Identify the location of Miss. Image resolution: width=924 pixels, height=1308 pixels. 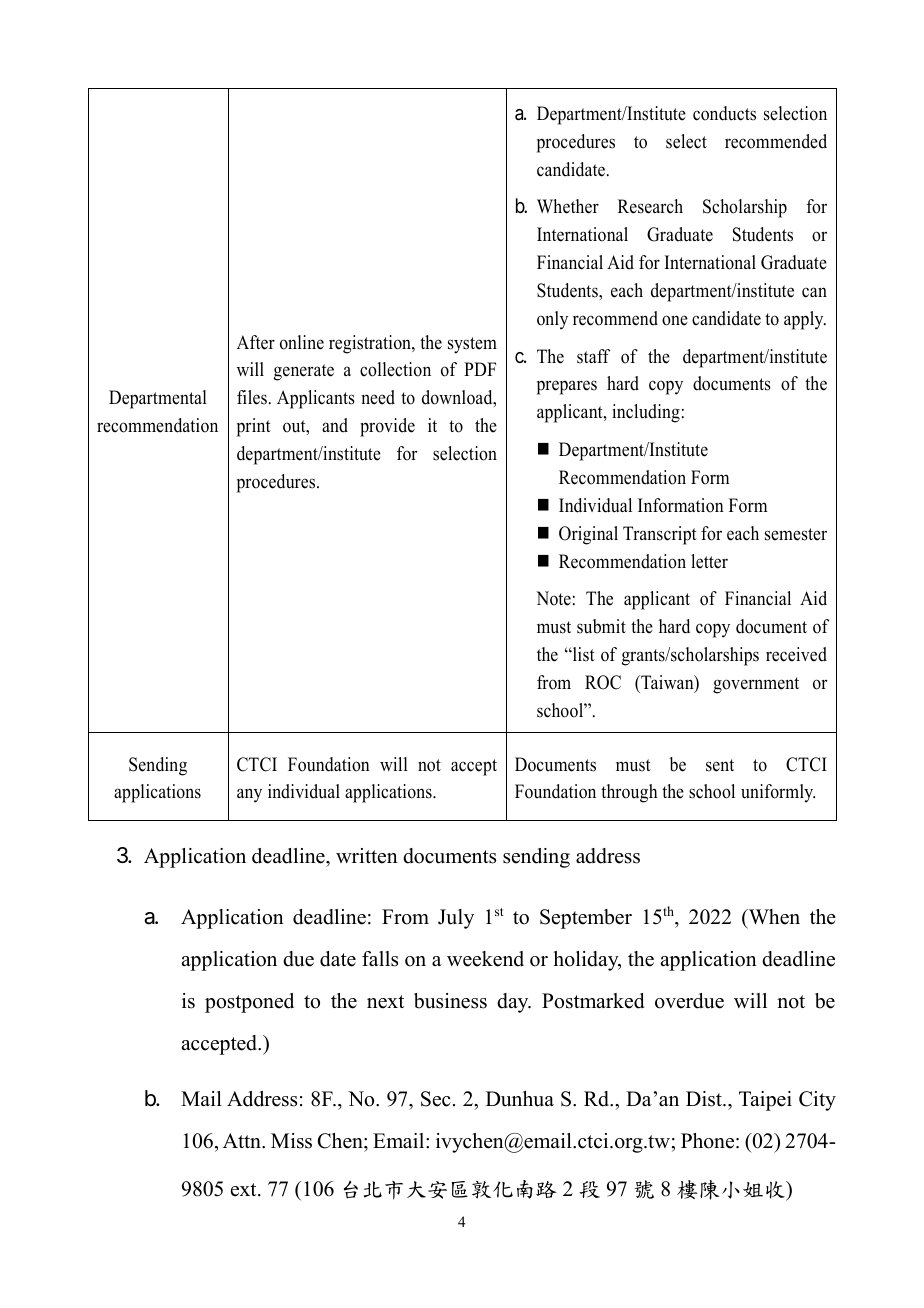
(291, 1141).
